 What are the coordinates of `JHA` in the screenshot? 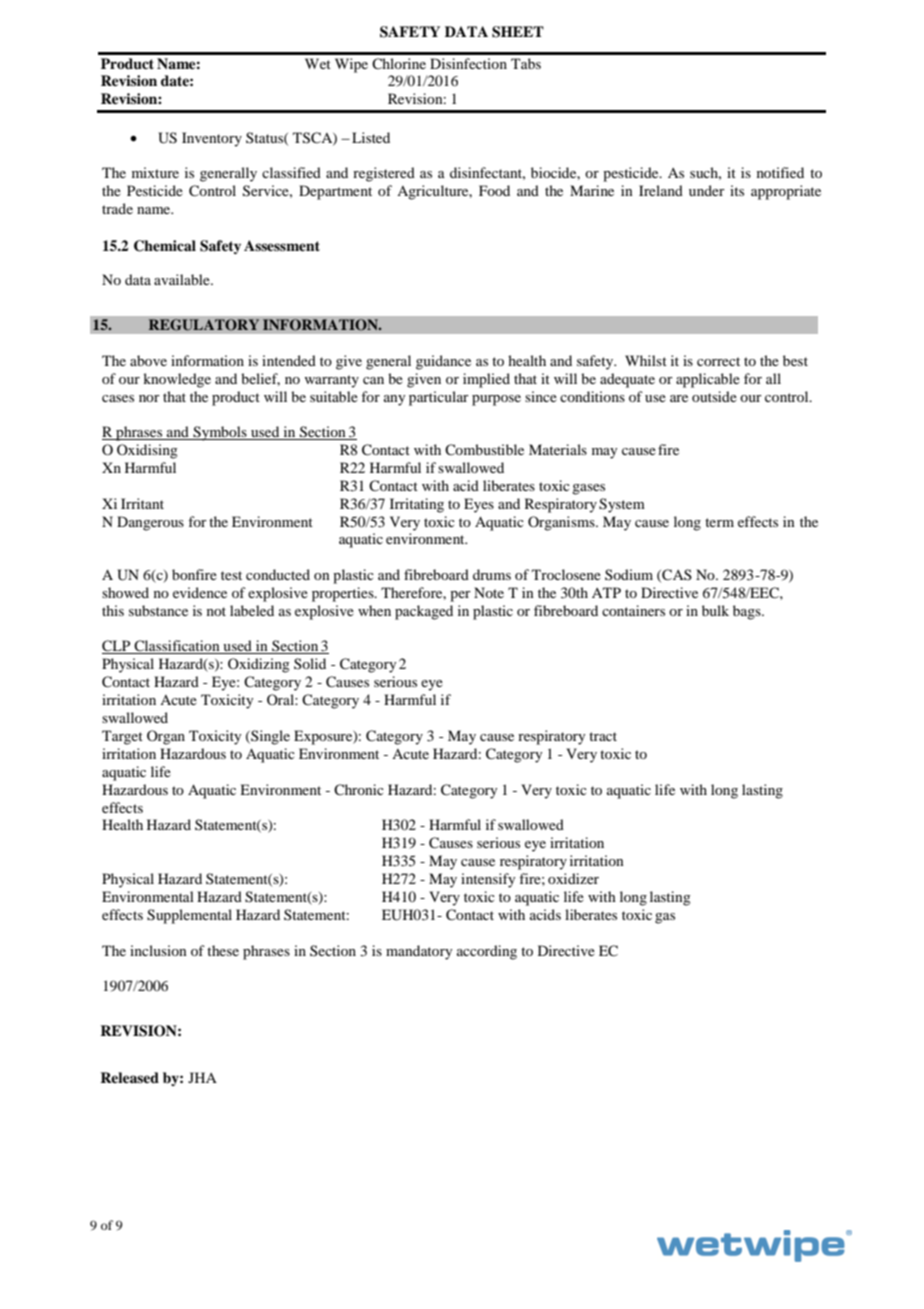 It's located at (202, 1077).
